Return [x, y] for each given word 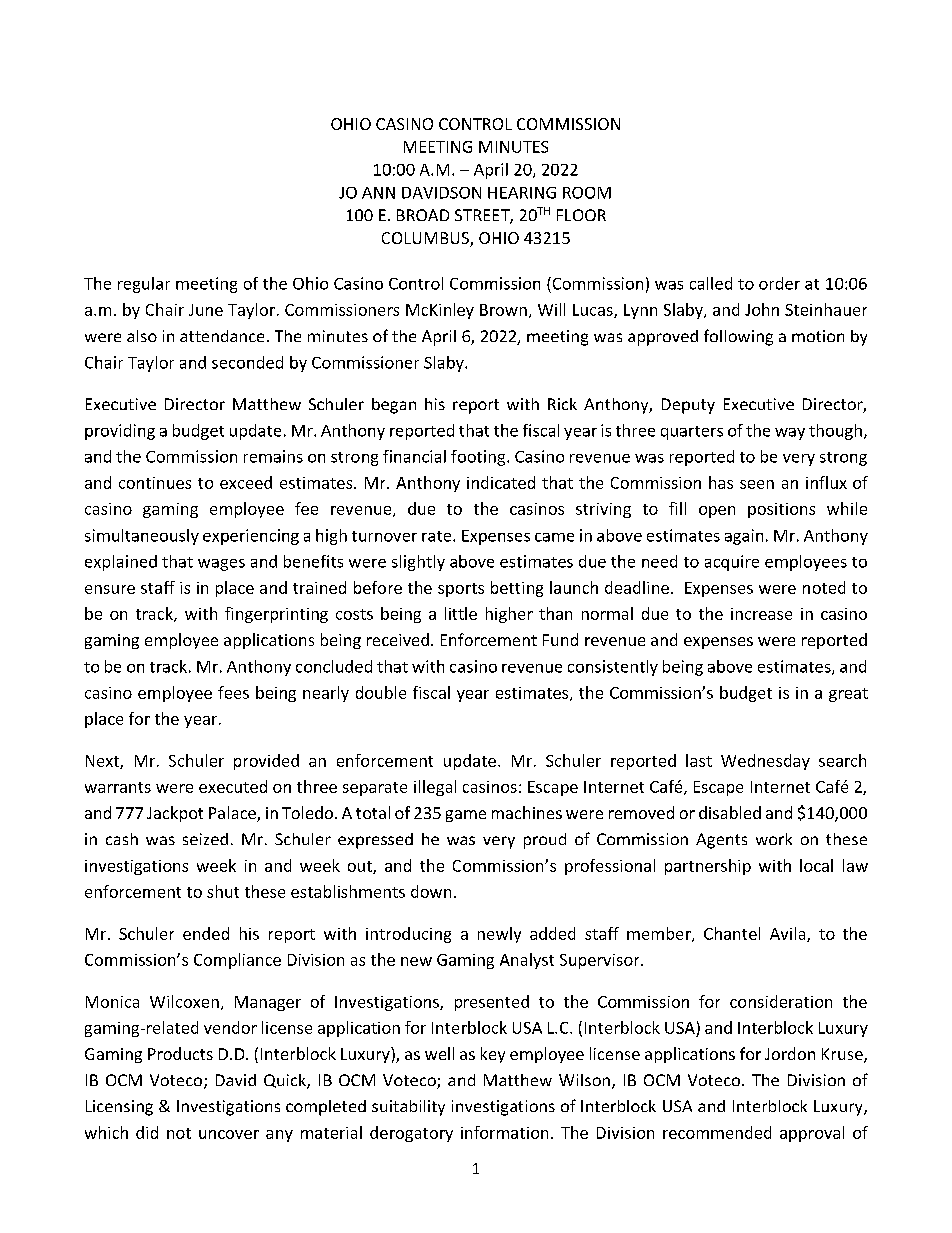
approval [812, 1134]
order [779, 283]
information [504, 1132]
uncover [229, 1134]
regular [144, 285]
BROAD [423, 215]
